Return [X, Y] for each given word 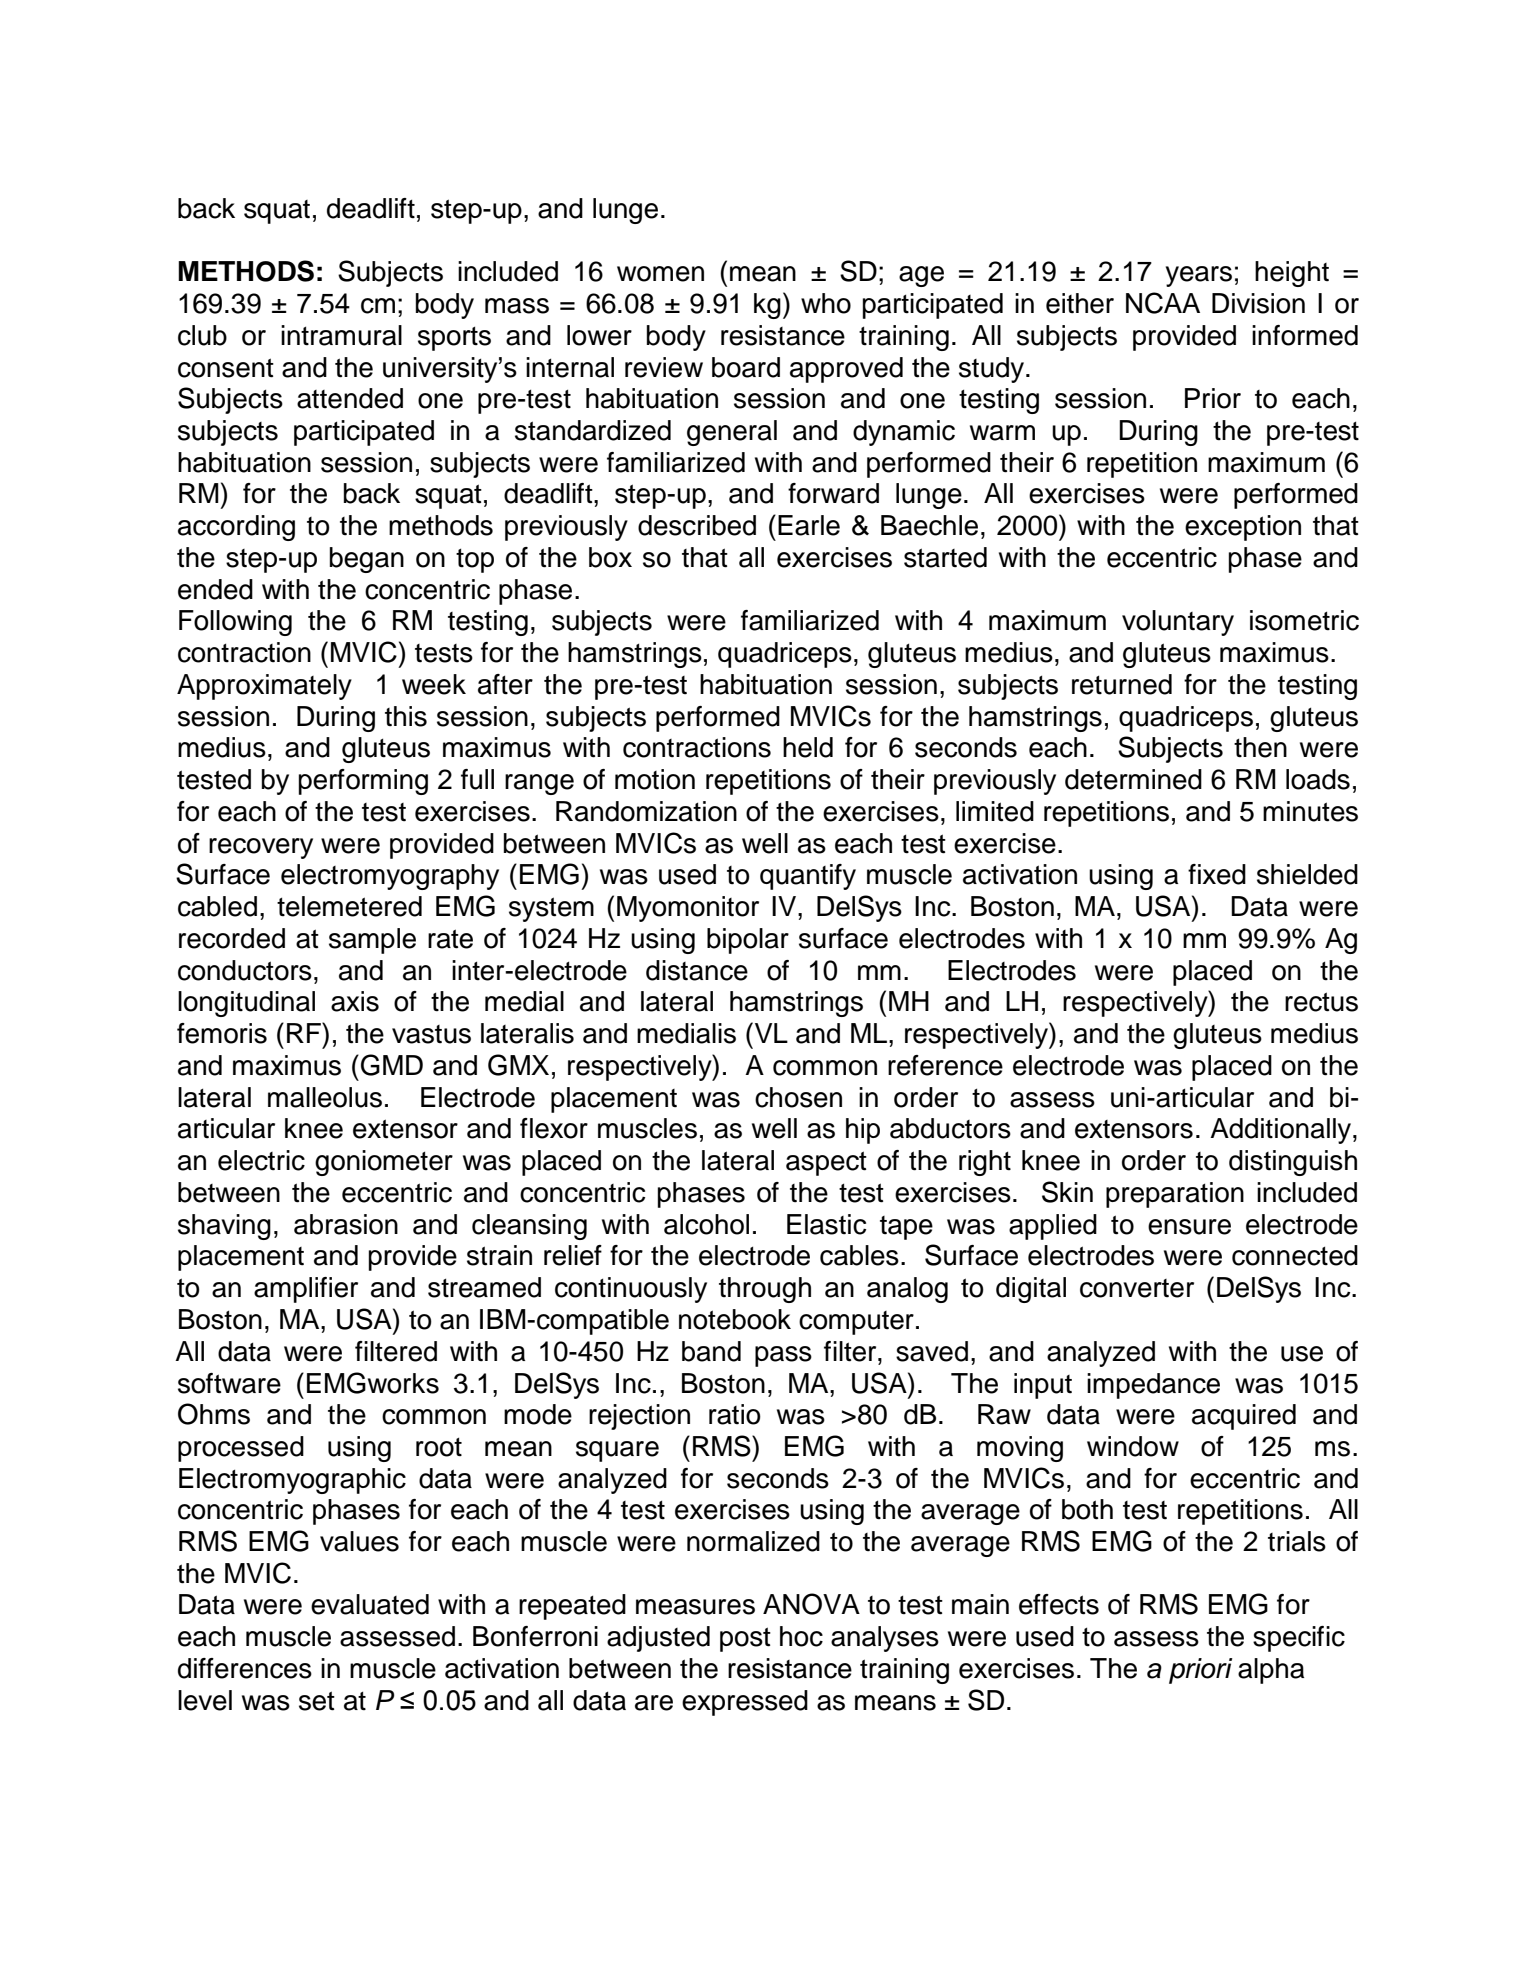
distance [697, 970]
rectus [1321, 1002]
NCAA [1163, 303]
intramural [341, 335]
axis [355, 1001]
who [826, 303]
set [317, 1701]
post [745, 1639]
